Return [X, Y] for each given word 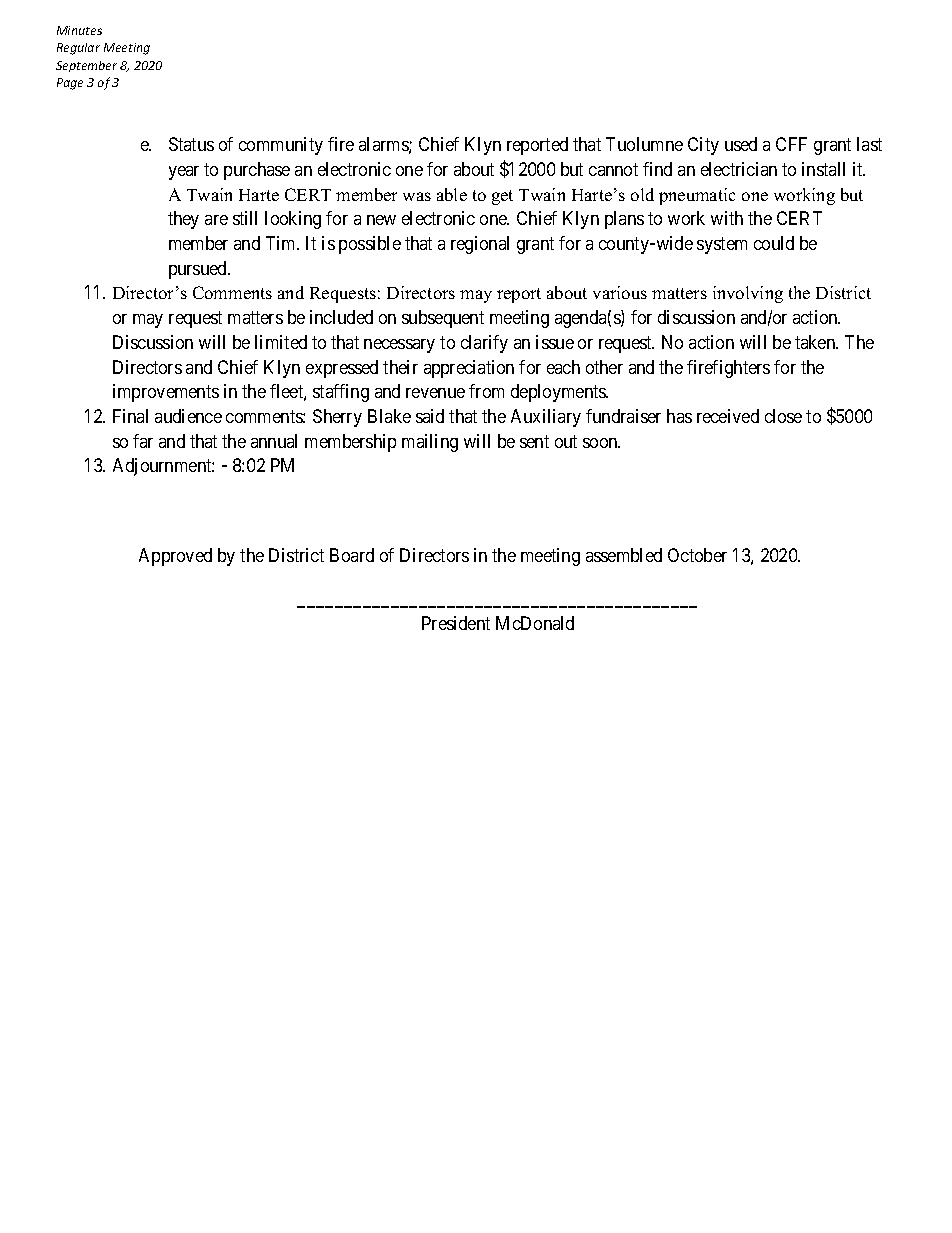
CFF [791, 144]
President [456, 623]
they [183, 220]
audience [188, 416]
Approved [175, 557]
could [774, 243]
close [783, 416]
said [430, 416]
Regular [78, 49]
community [281, 146]
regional [480, 245]
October [697, 555]
